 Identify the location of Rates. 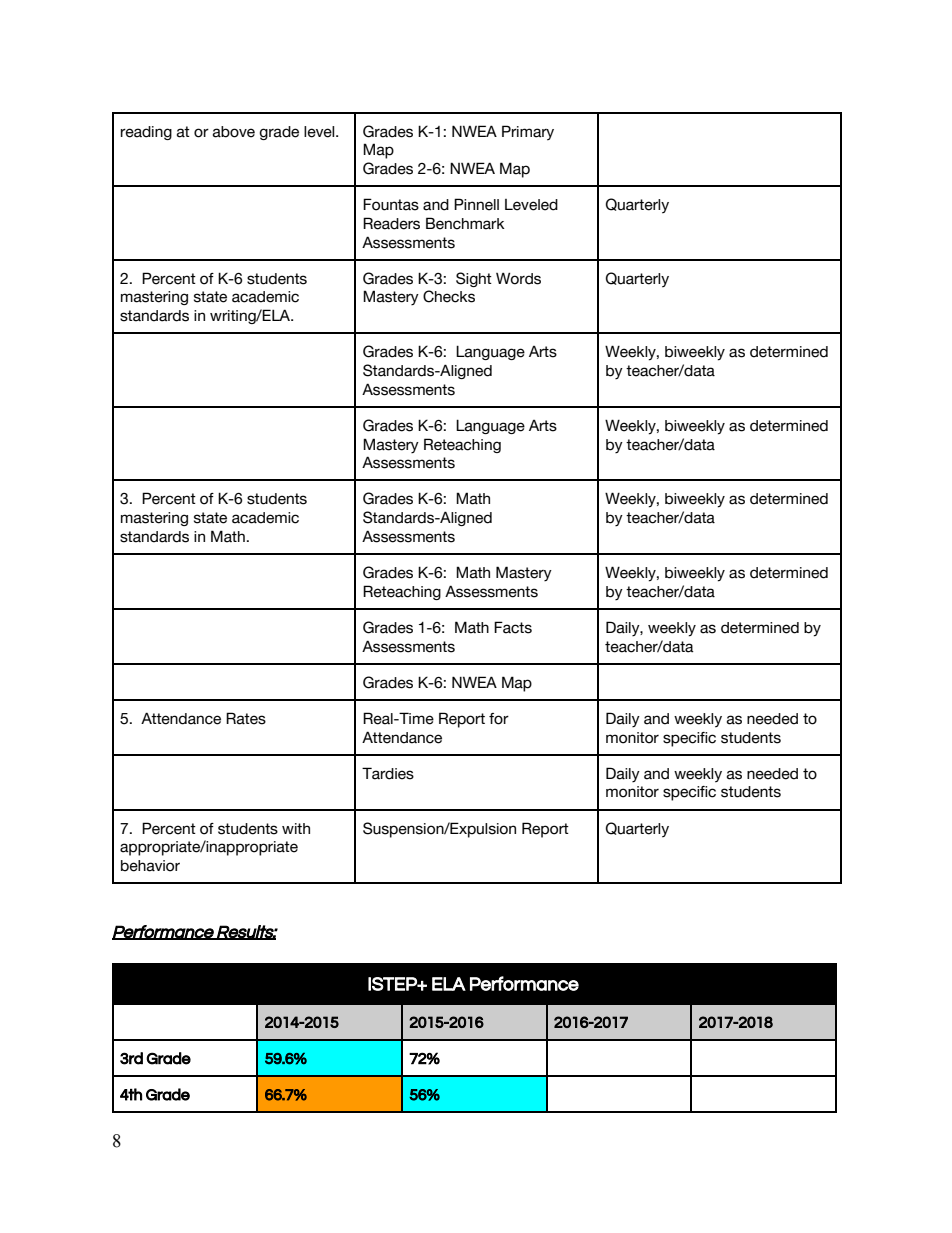
(246, 718).
